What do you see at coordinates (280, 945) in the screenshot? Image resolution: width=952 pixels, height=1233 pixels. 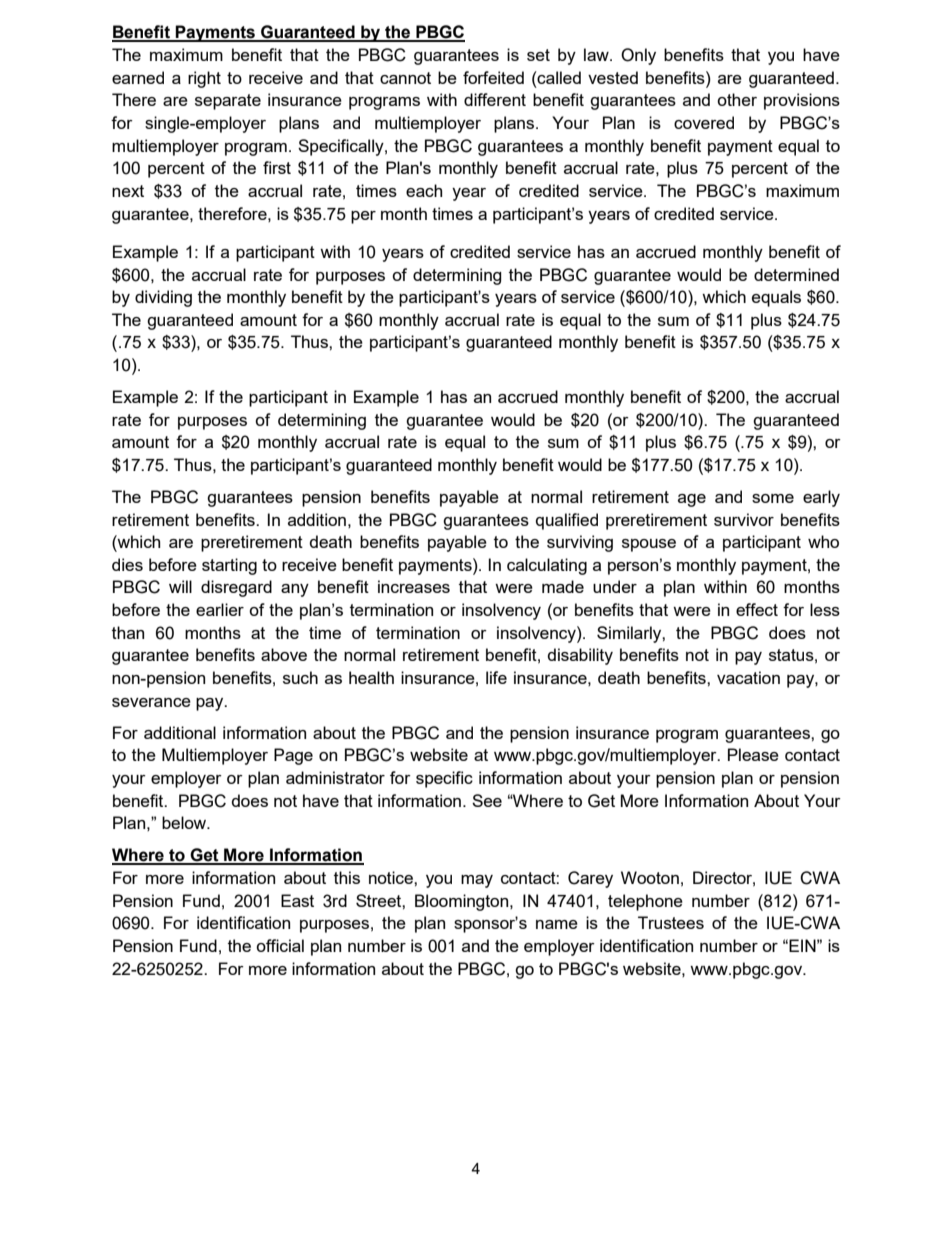 I see `official` at bounding box center [280, 945].
